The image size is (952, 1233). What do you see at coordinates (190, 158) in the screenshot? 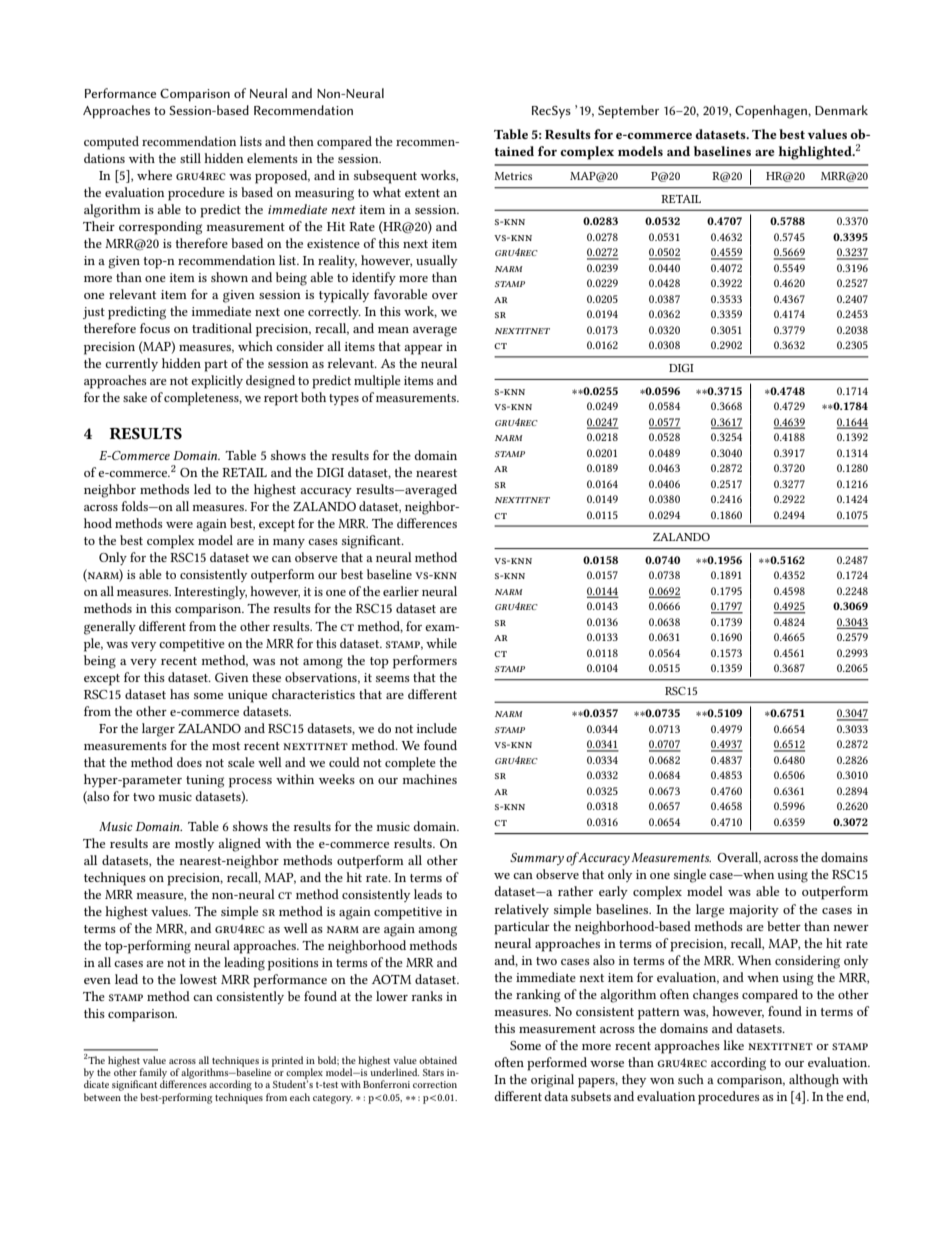
I see `still` at bounding box center [190, 158].
